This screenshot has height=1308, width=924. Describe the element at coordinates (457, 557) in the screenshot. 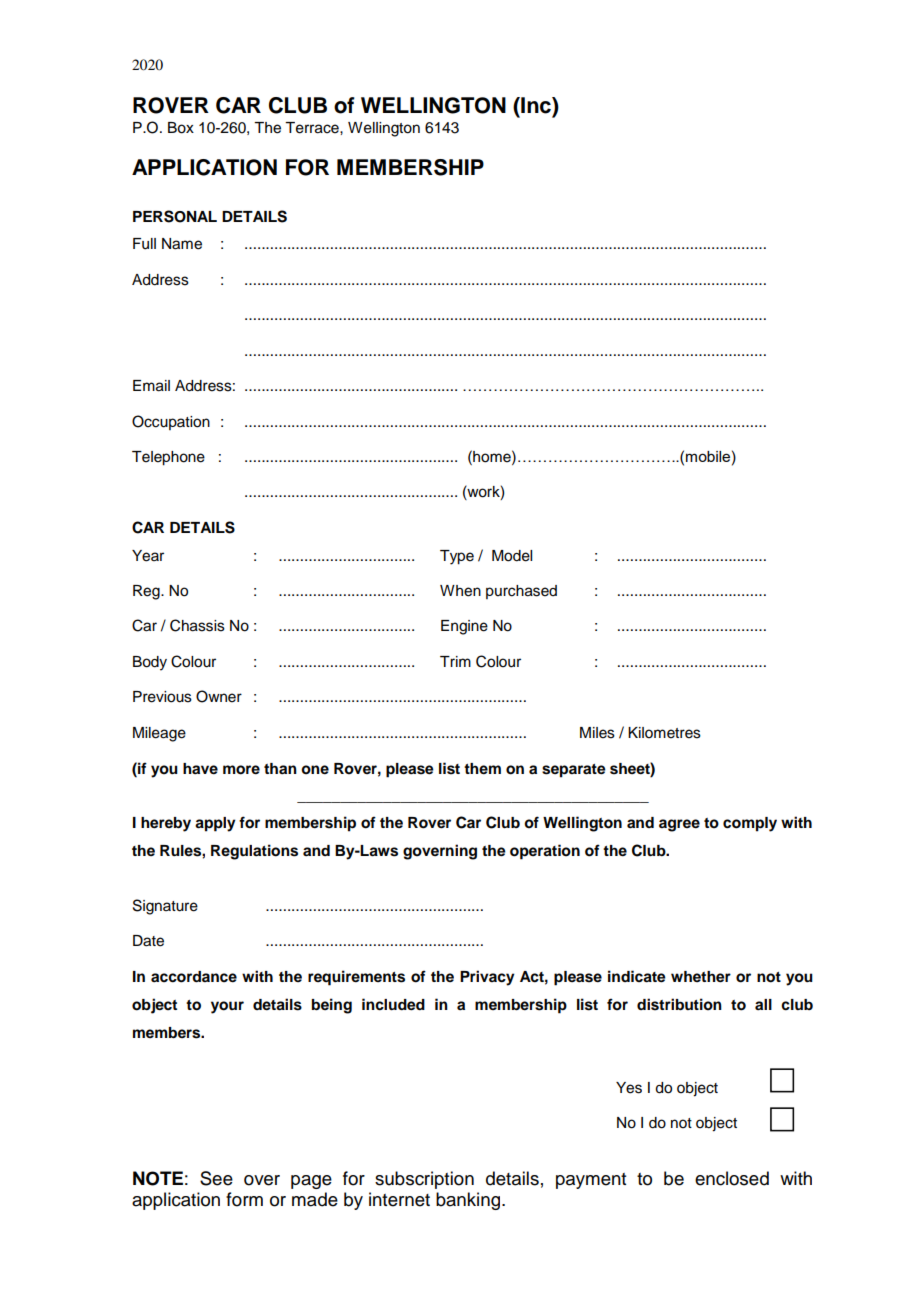

I see `Type` at that location.
